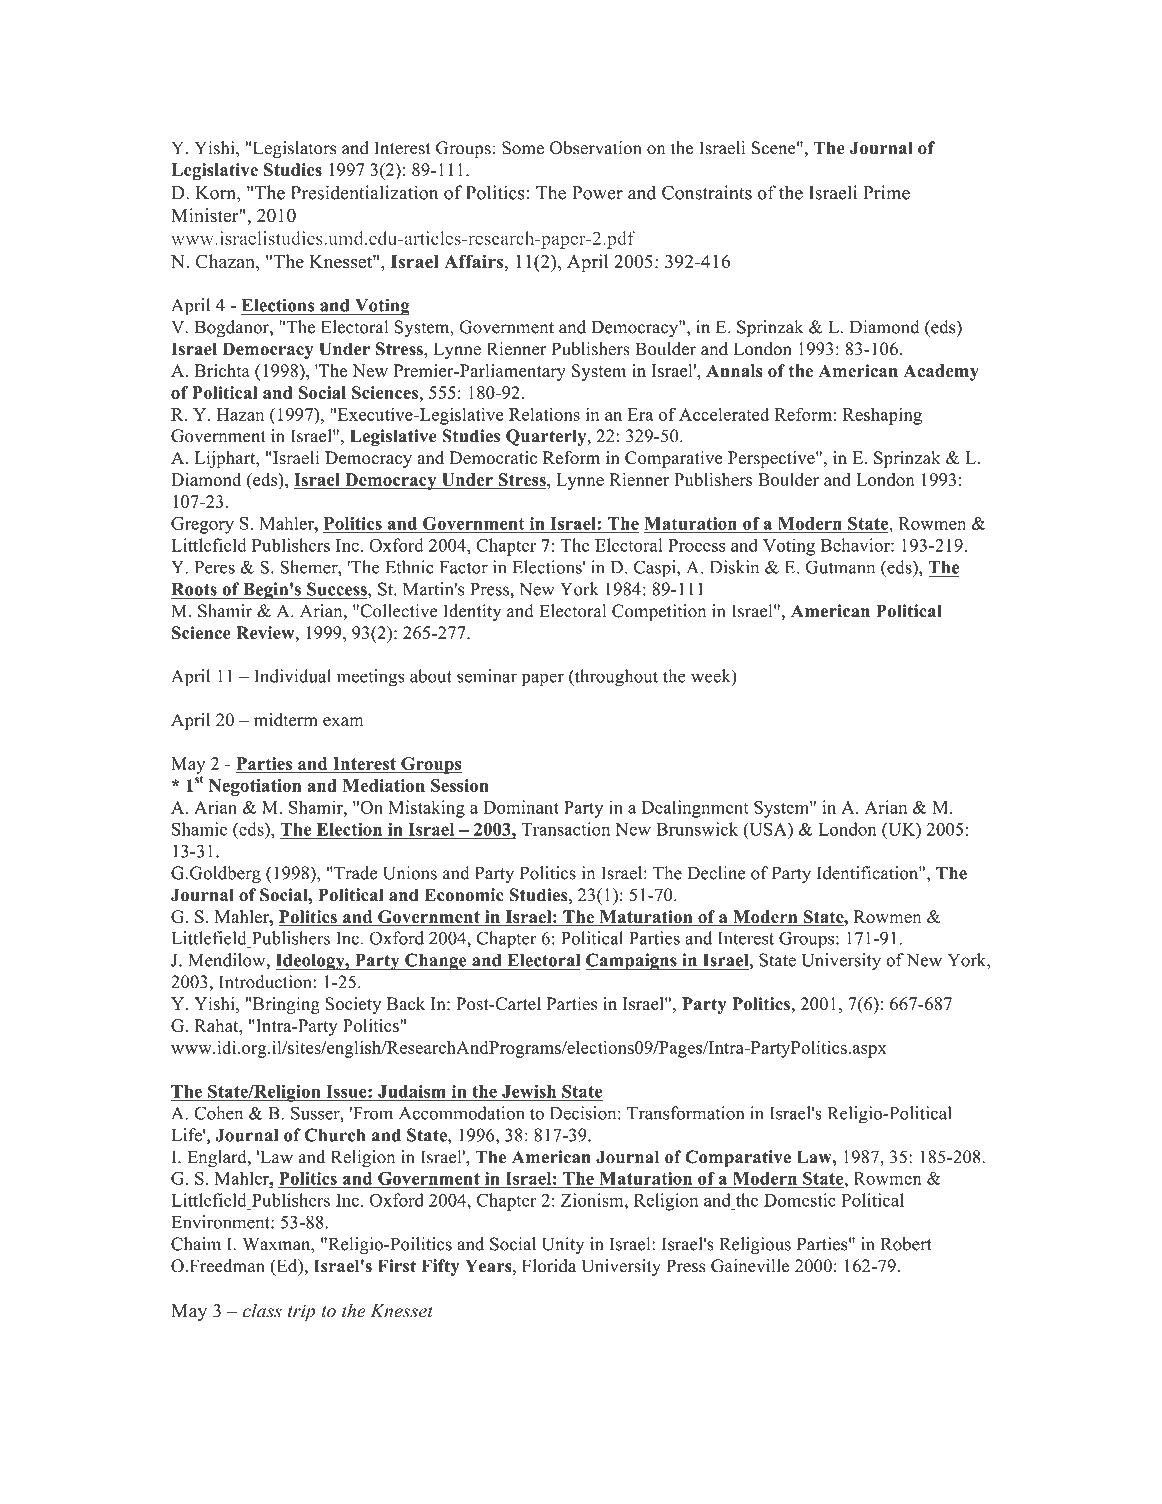 The image size is (1162, 1504). Describe the element at coordinates (768, 830) in the page. I see `USA` at that location.
